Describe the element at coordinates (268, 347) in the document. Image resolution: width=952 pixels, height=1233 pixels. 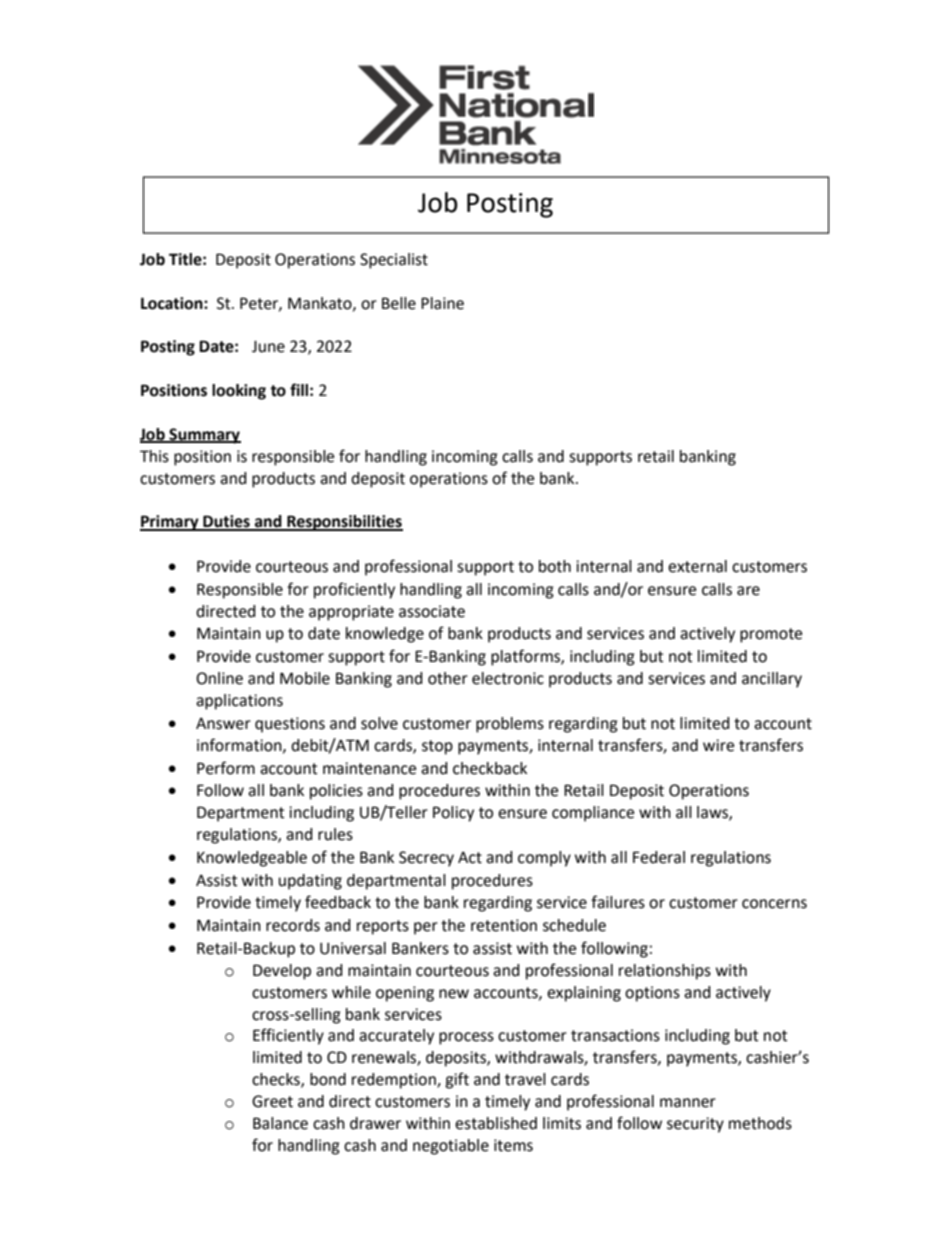
I see `June` at that location.
